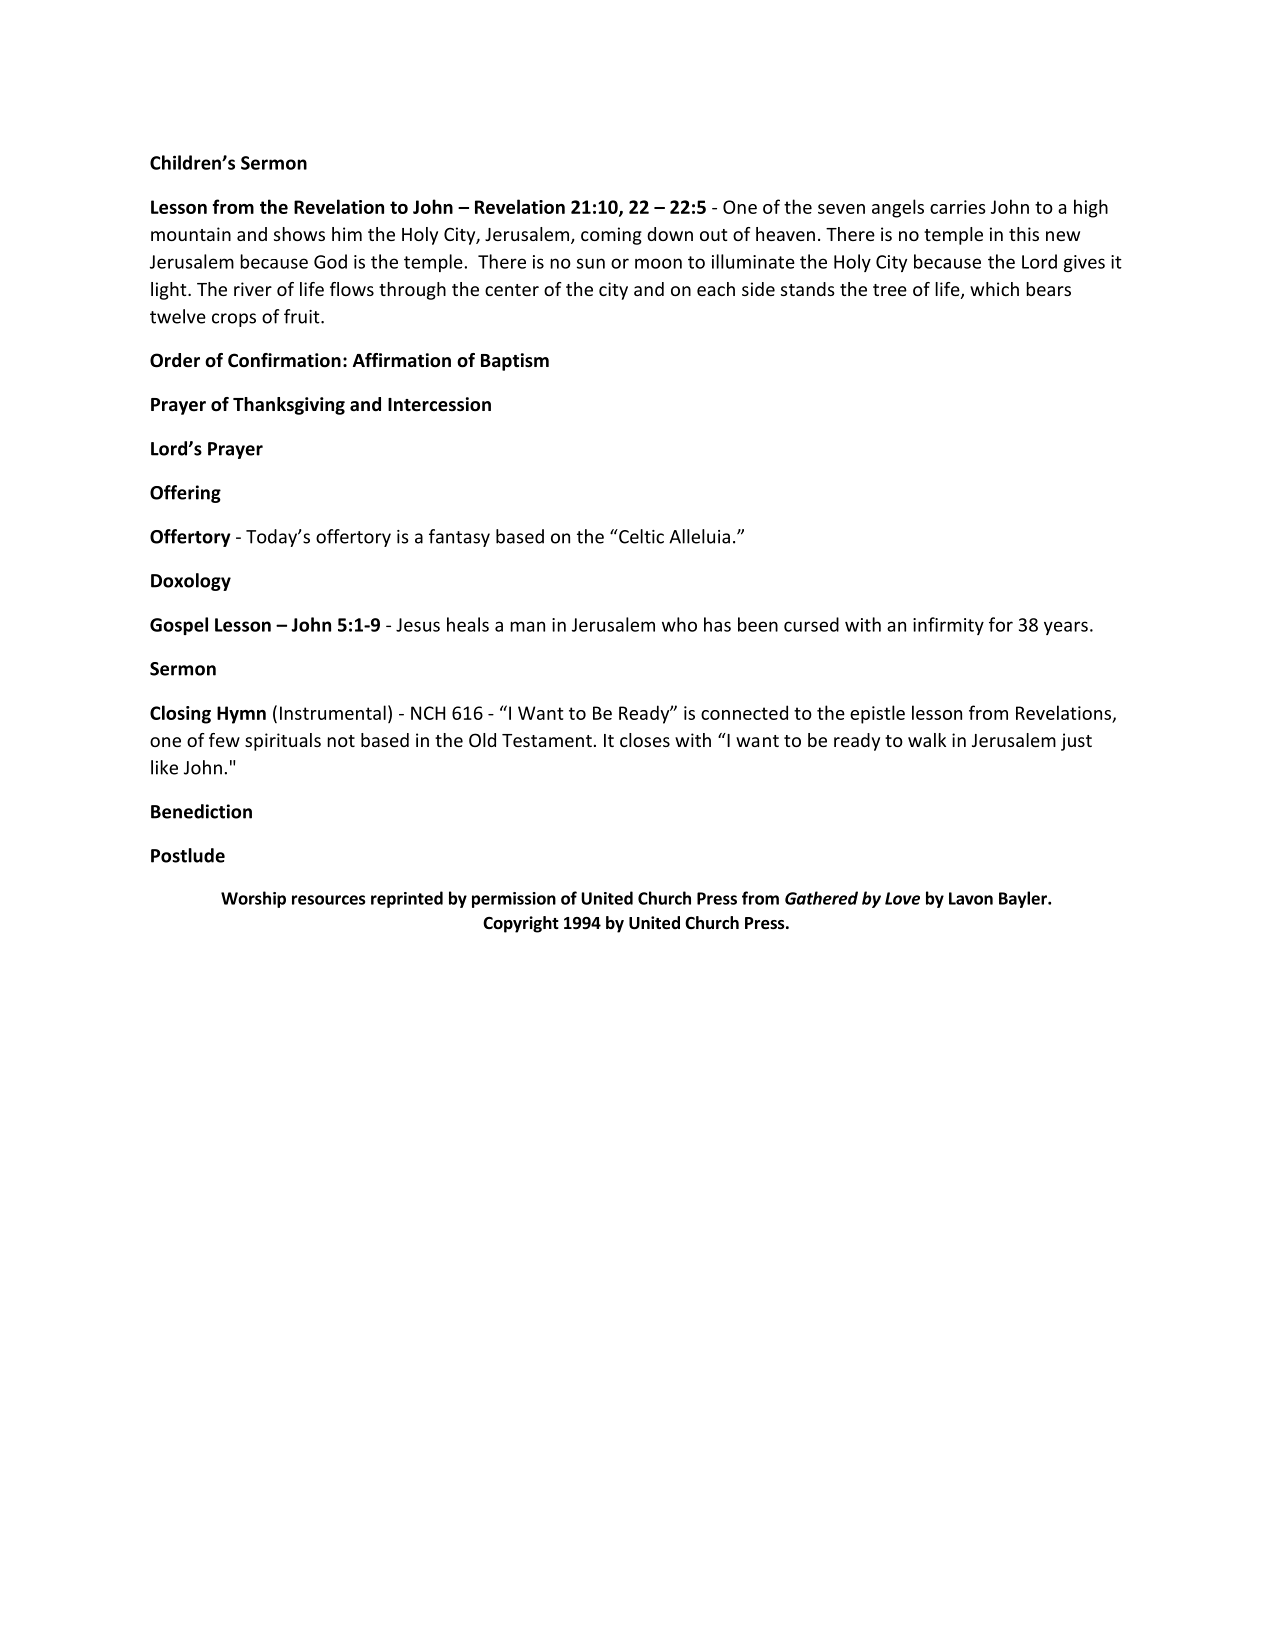 The height and width of the image is (1647, 1273). What do you see at coordinates (611, 236) in the image?
I see `coming` at bounding box center [611, 236].
